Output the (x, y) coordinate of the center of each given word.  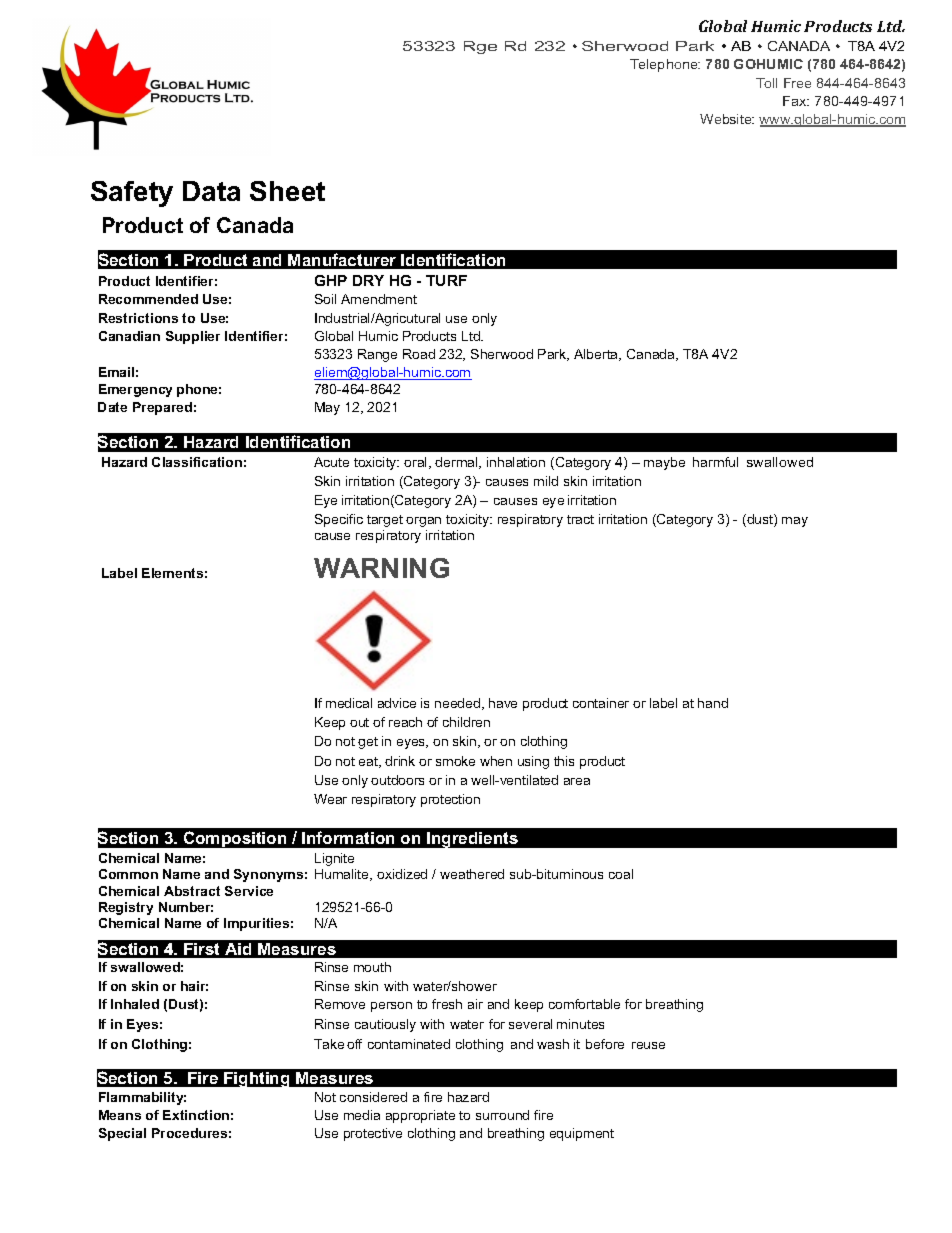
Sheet (287, 191)
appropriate (420, 1116)
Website (727, 119)
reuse (648, 1045)
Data (211, 191)
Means (120, 1115)
